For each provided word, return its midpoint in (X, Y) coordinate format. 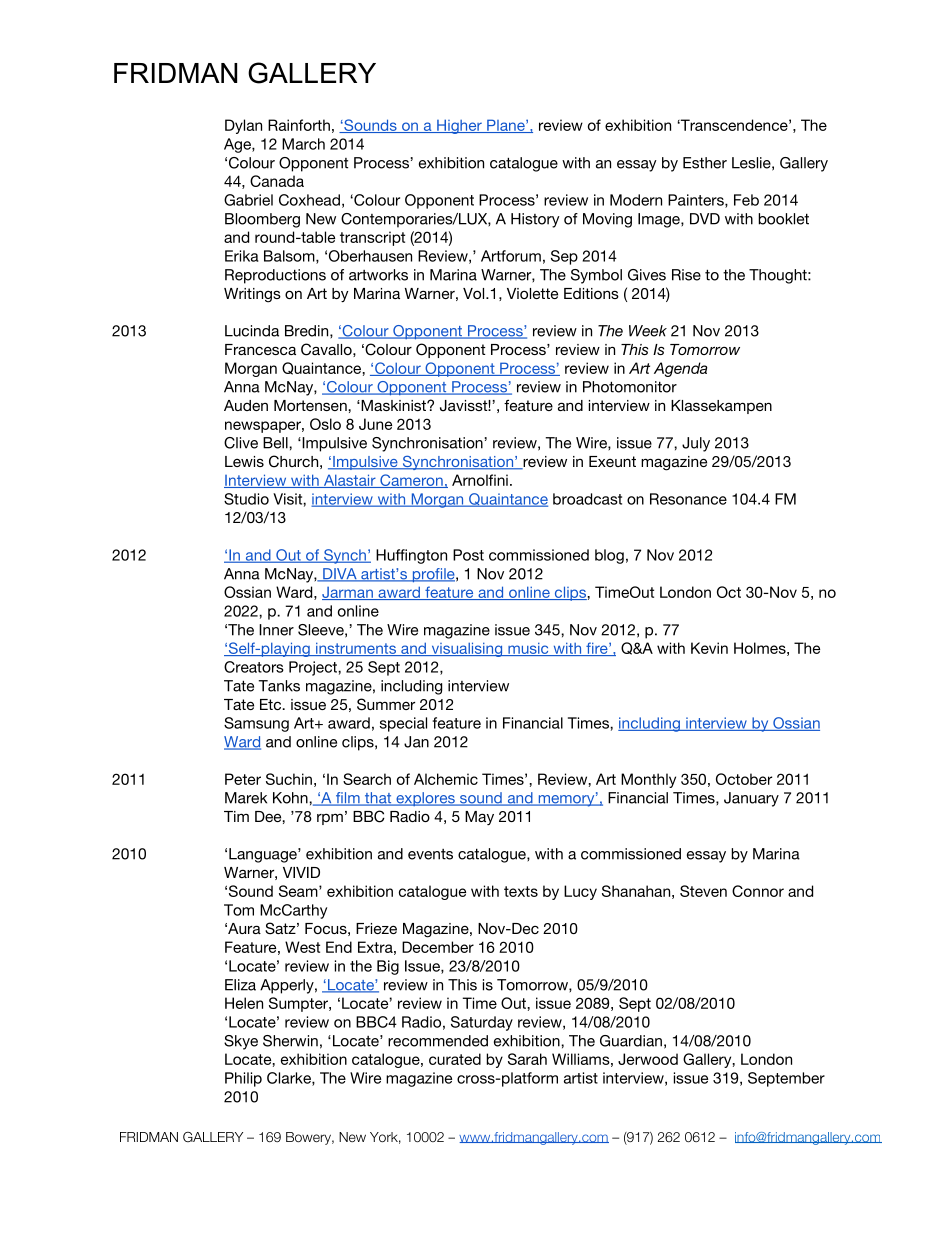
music (528, 649)
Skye (241, 1042)
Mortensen (311, 405)
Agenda (681, 369)
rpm (330, 819)
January (751, 799)
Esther (705, 163)
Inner (276, 630)
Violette (532, 293)
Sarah (527, 1059)
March (303, 144)
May (479, 818)
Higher (459, 126)
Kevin (709, 648)
